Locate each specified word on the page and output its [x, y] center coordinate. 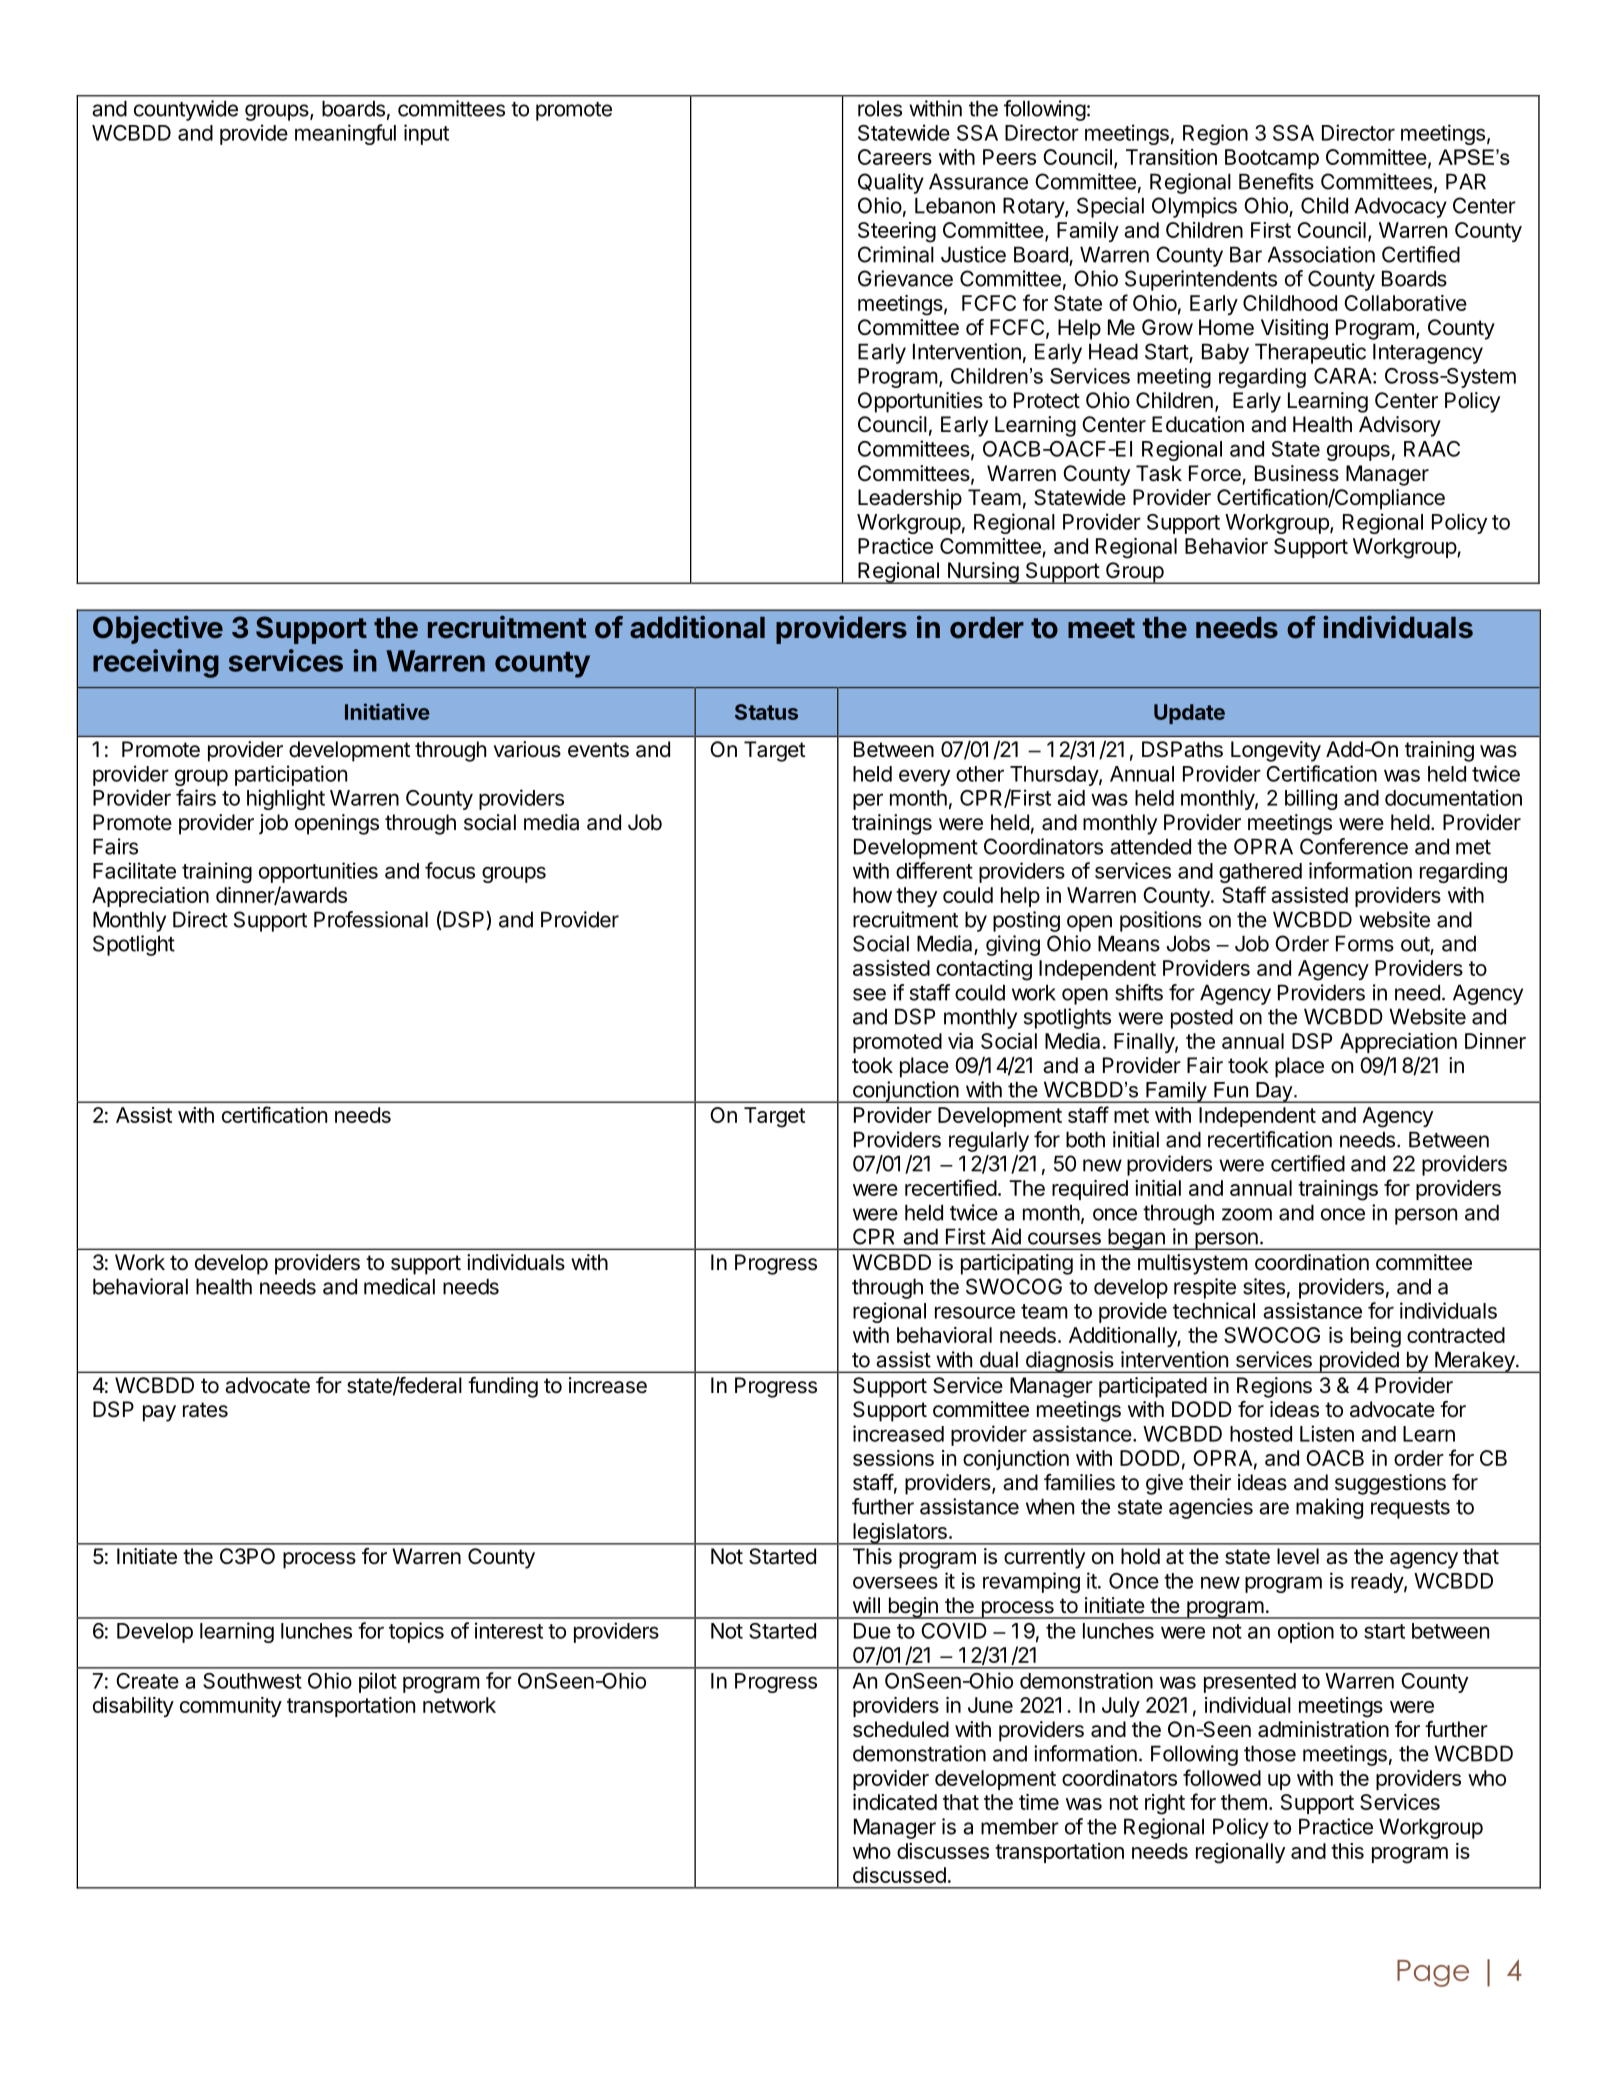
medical [399, 1286]
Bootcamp [1272, 159]
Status [766, 712]
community [231, 1707]
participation [291, 775]
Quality [891, 183]
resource [975, 1312]
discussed [899, 1875]
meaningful [345, 134]
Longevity [1276, 751]
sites [1264, 1286]
